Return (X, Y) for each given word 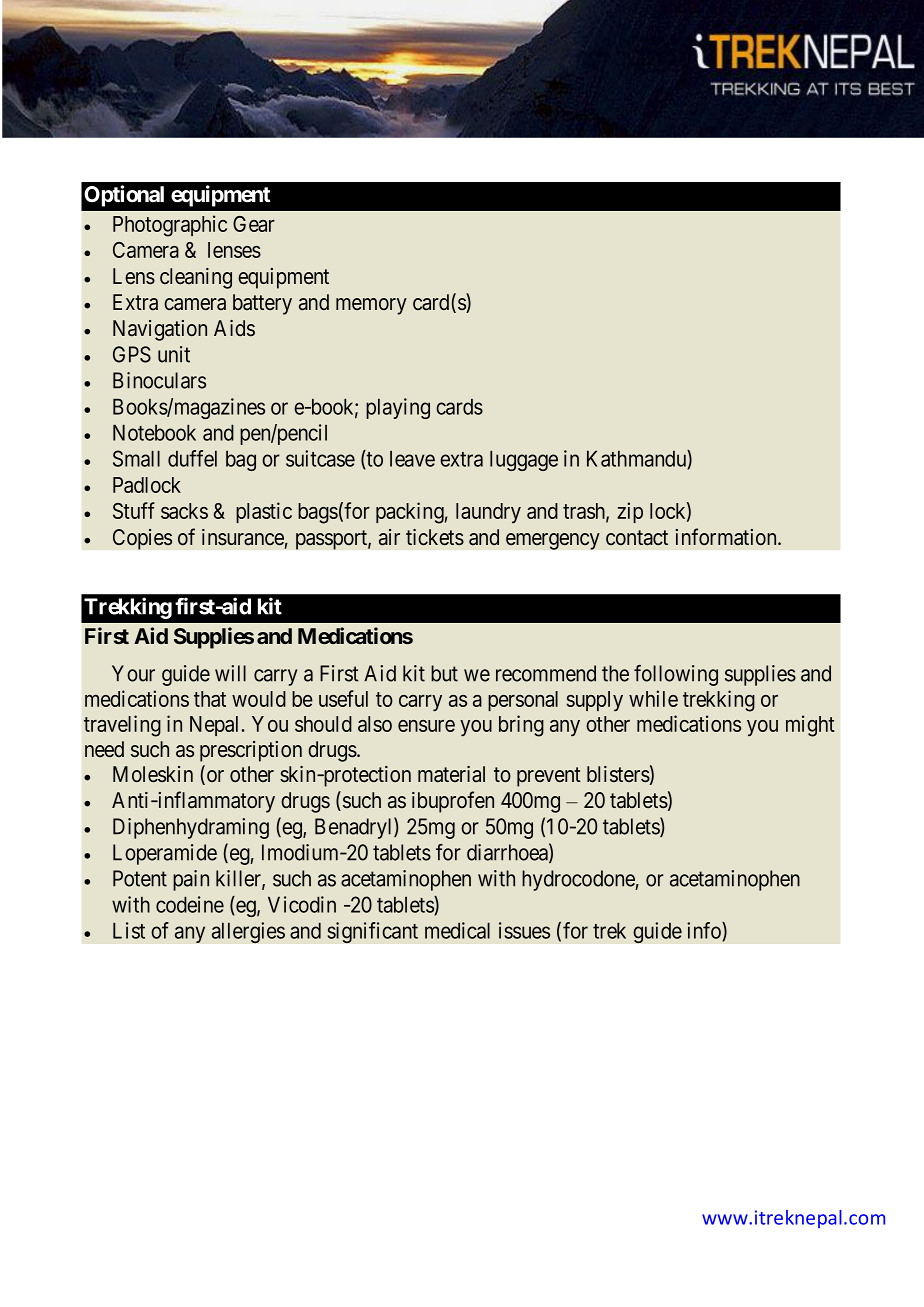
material (451, 774)
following (676, 675)
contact (637, 538)
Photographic (170, 226)
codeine (190, 904)
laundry (488, 513)
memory (371, 306)
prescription (251, 751)
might (810, 726)
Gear (254, 224)
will (230, 673)
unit (174, 354)
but (444, 673)
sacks (184, 511)
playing (398, 408)
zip (630, 512)
